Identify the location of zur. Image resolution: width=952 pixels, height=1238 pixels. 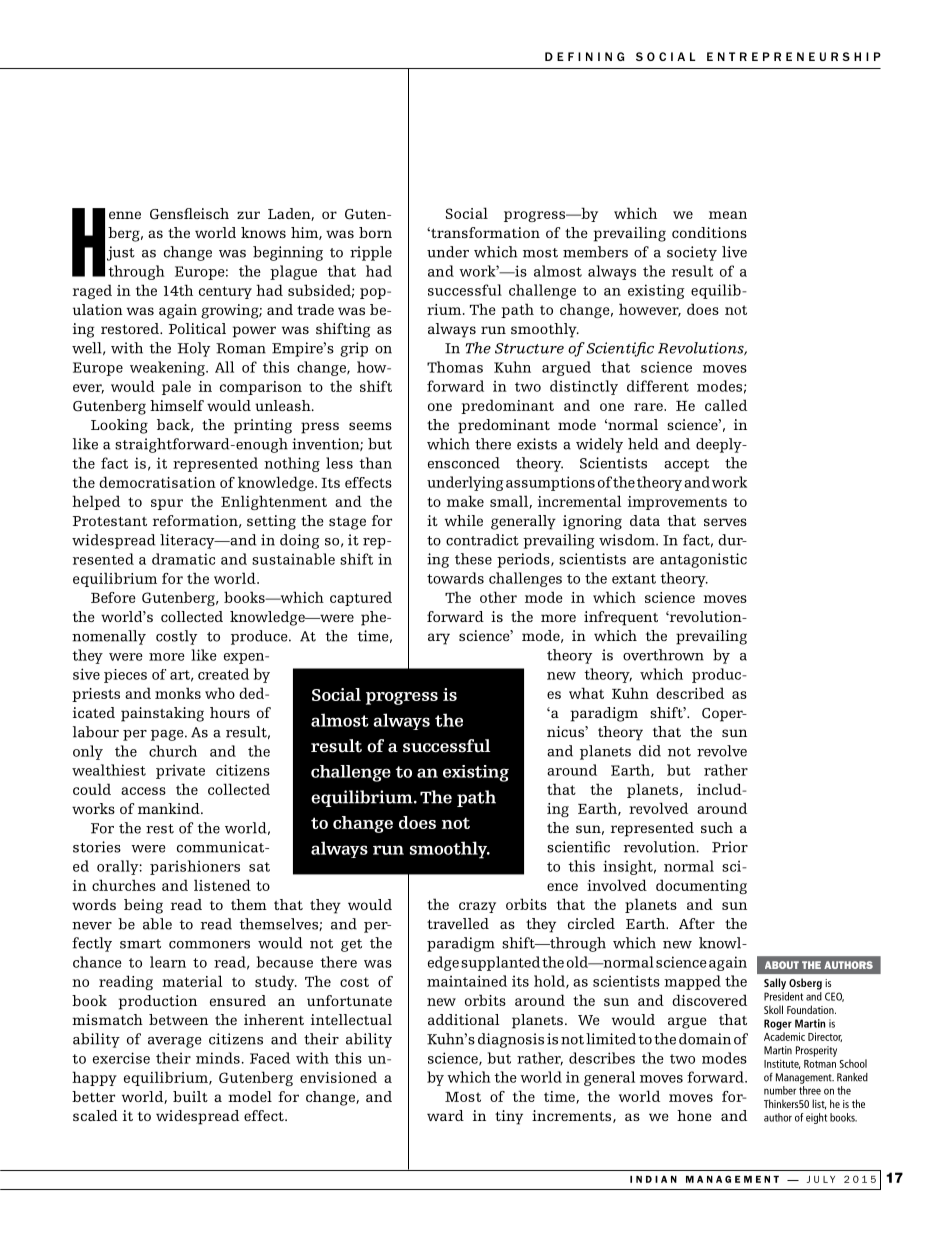
(248, 215).
